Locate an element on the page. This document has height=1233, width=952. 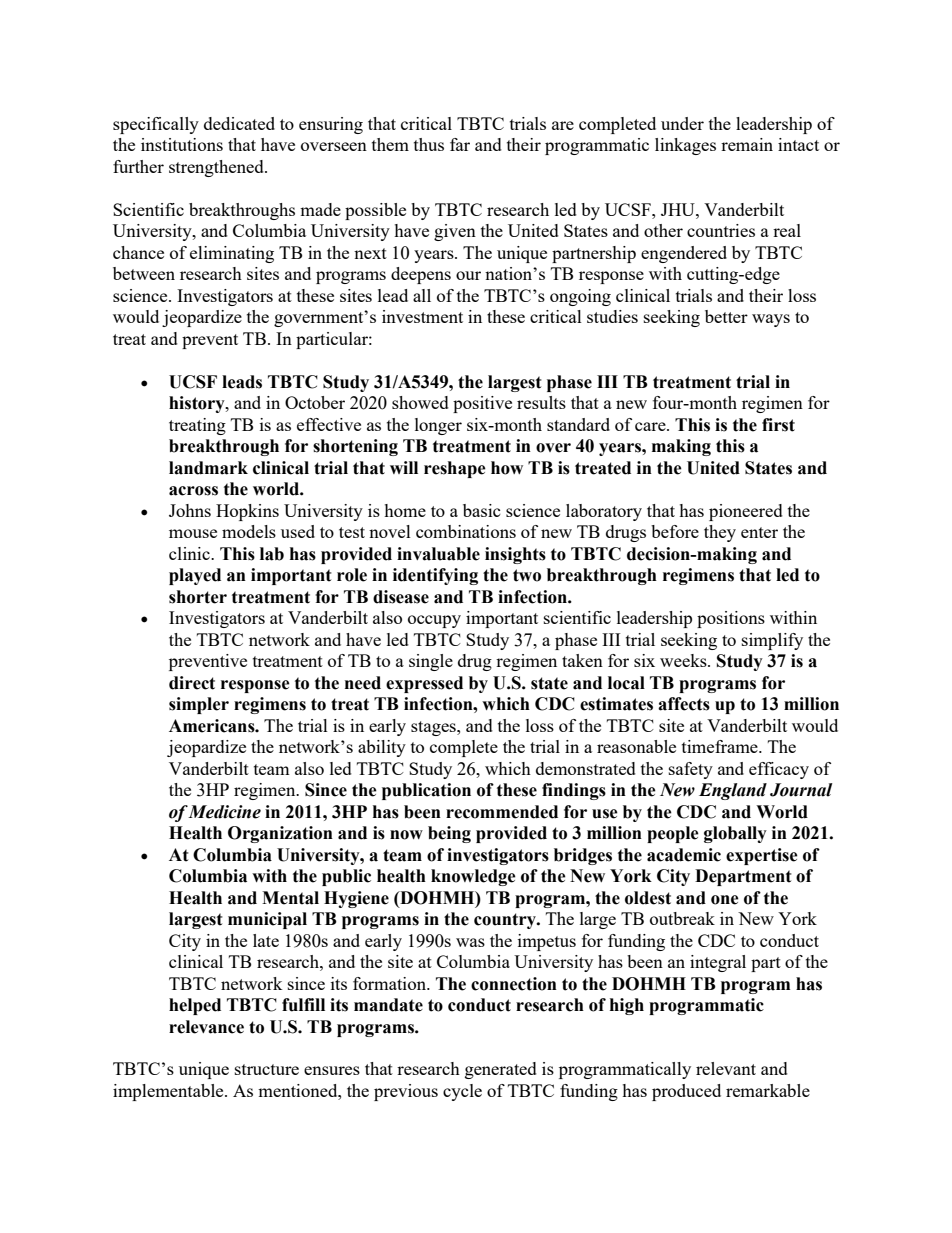
better is located at coordinates (726, 316).
